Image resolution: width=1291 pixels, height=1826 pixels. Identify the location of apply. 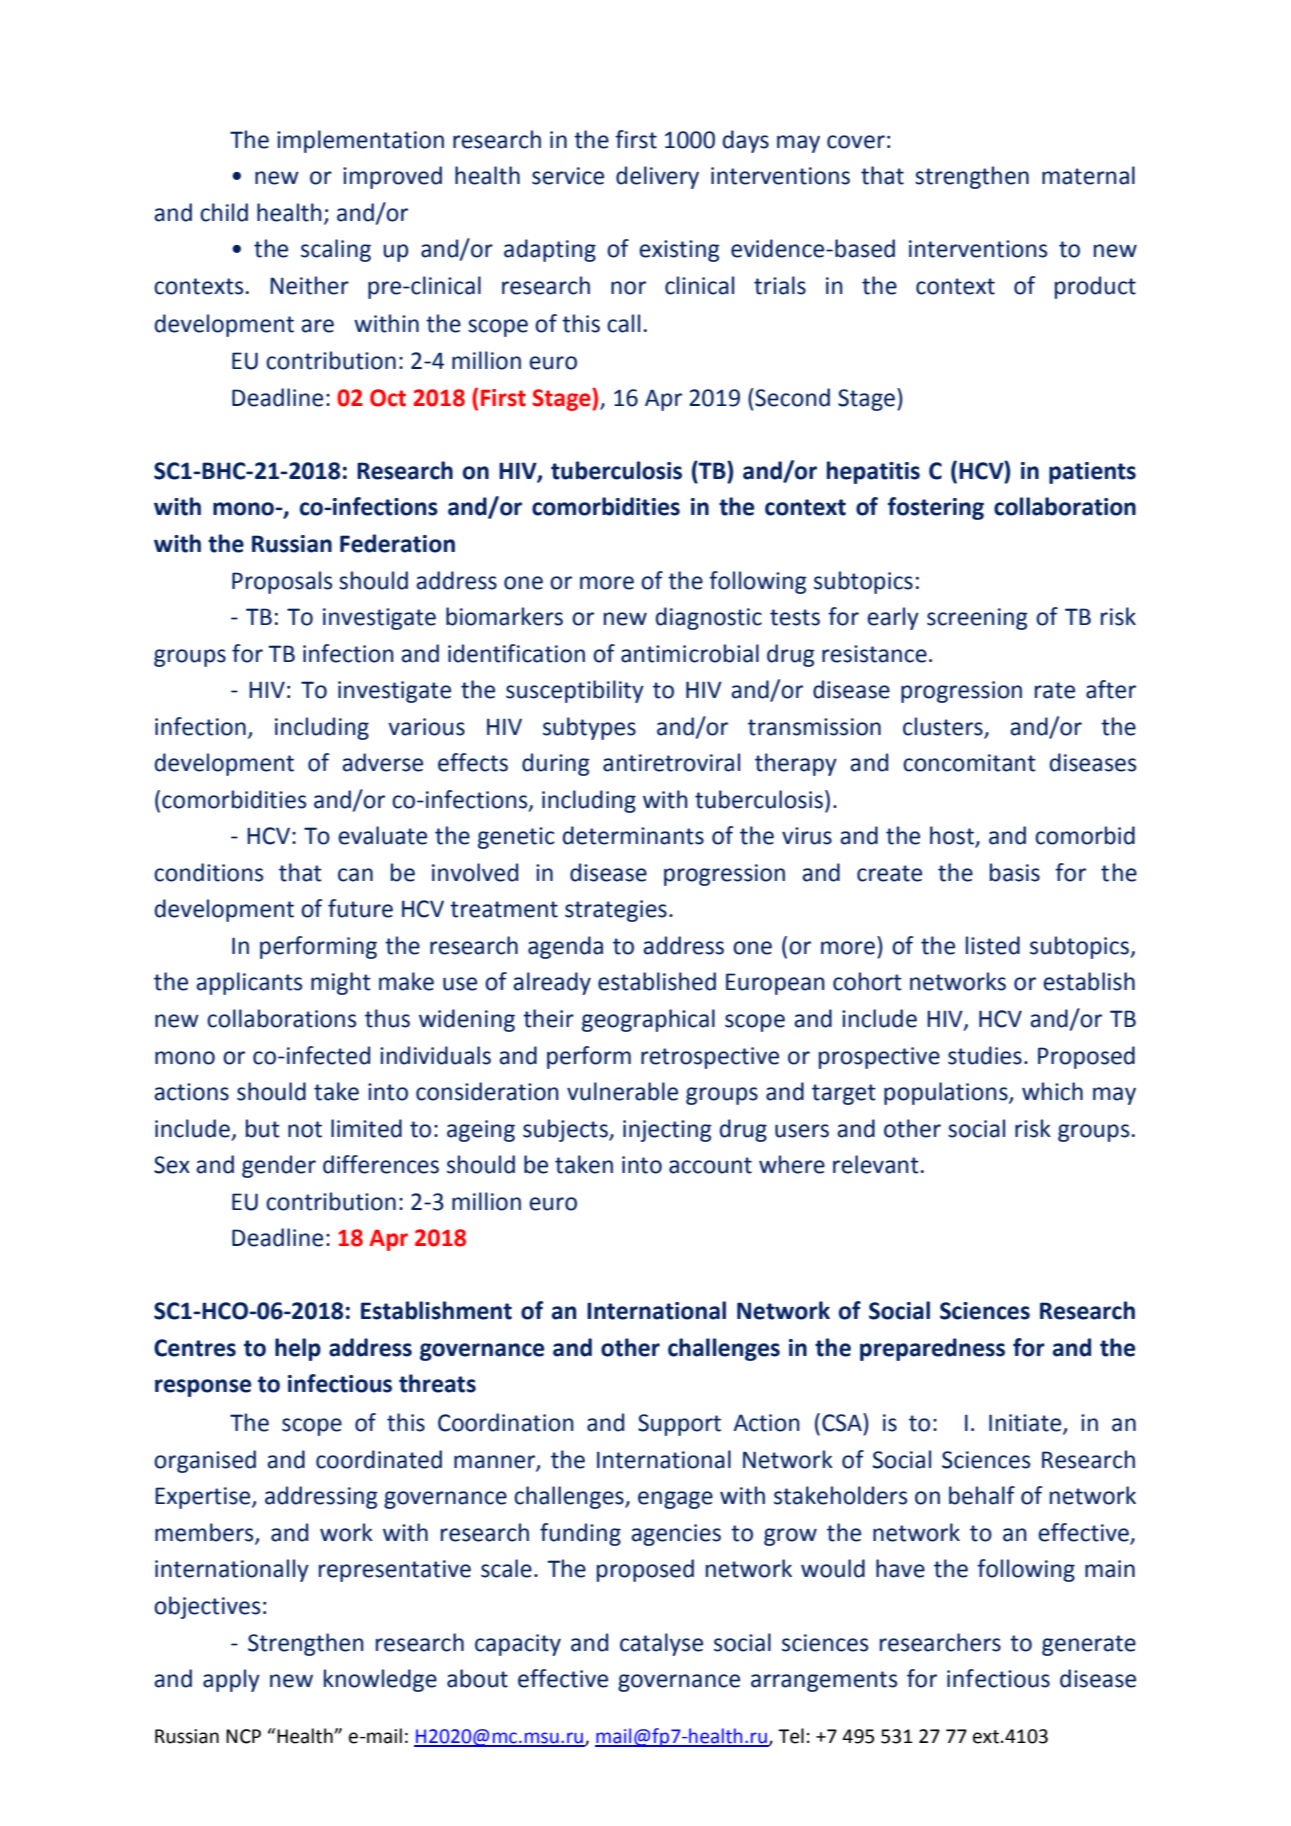
(231, 1680).
